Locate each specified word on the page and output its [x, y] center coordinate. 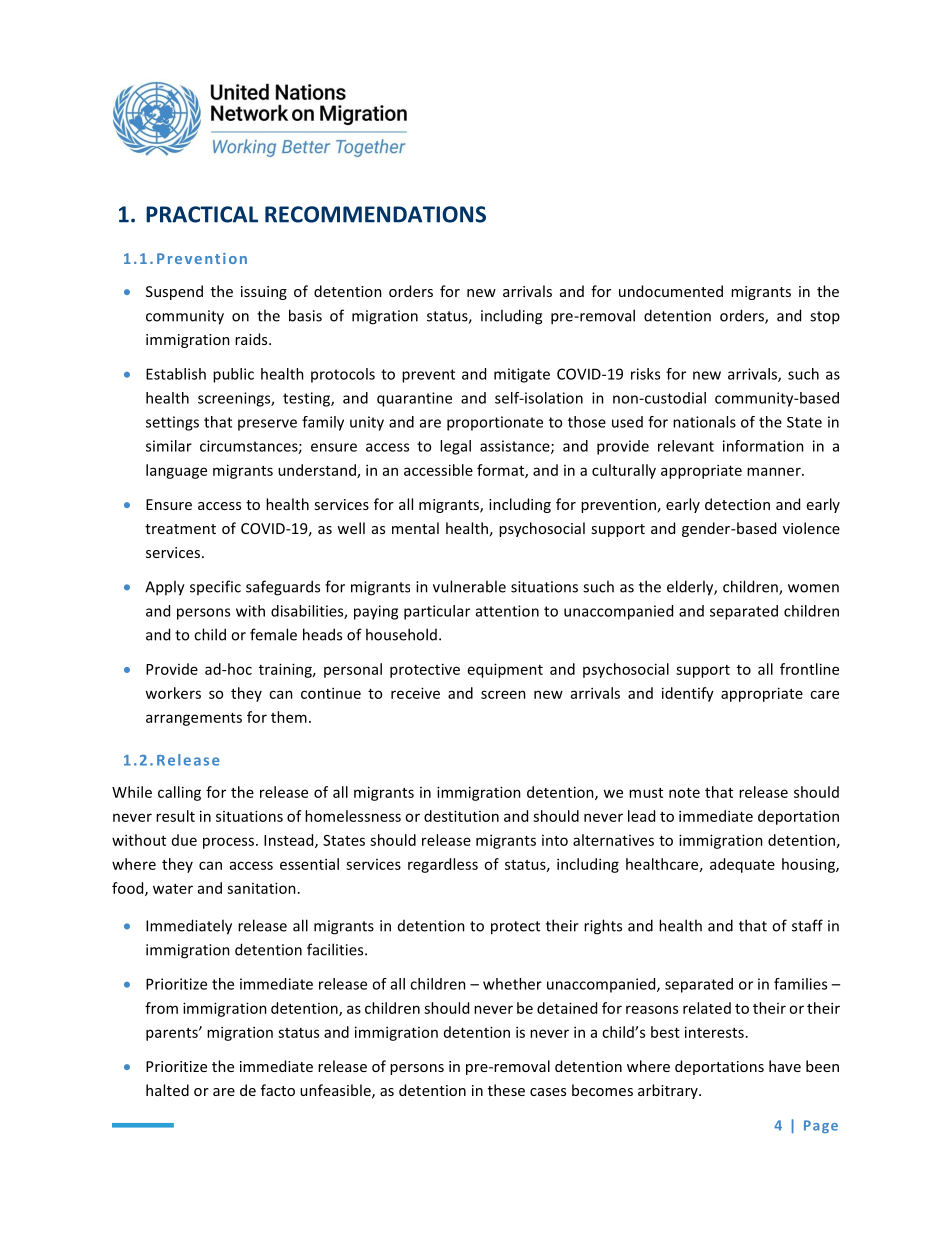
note [684, 793]
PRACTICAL [202, 214]
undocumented [671, 291]
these [506, 1090]
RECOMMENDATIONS [375, 214]
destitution [461, 816]
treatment [180, 529]
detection [737, 504]
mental [415, 528]
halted [167, 1090]
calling [179, 793]
